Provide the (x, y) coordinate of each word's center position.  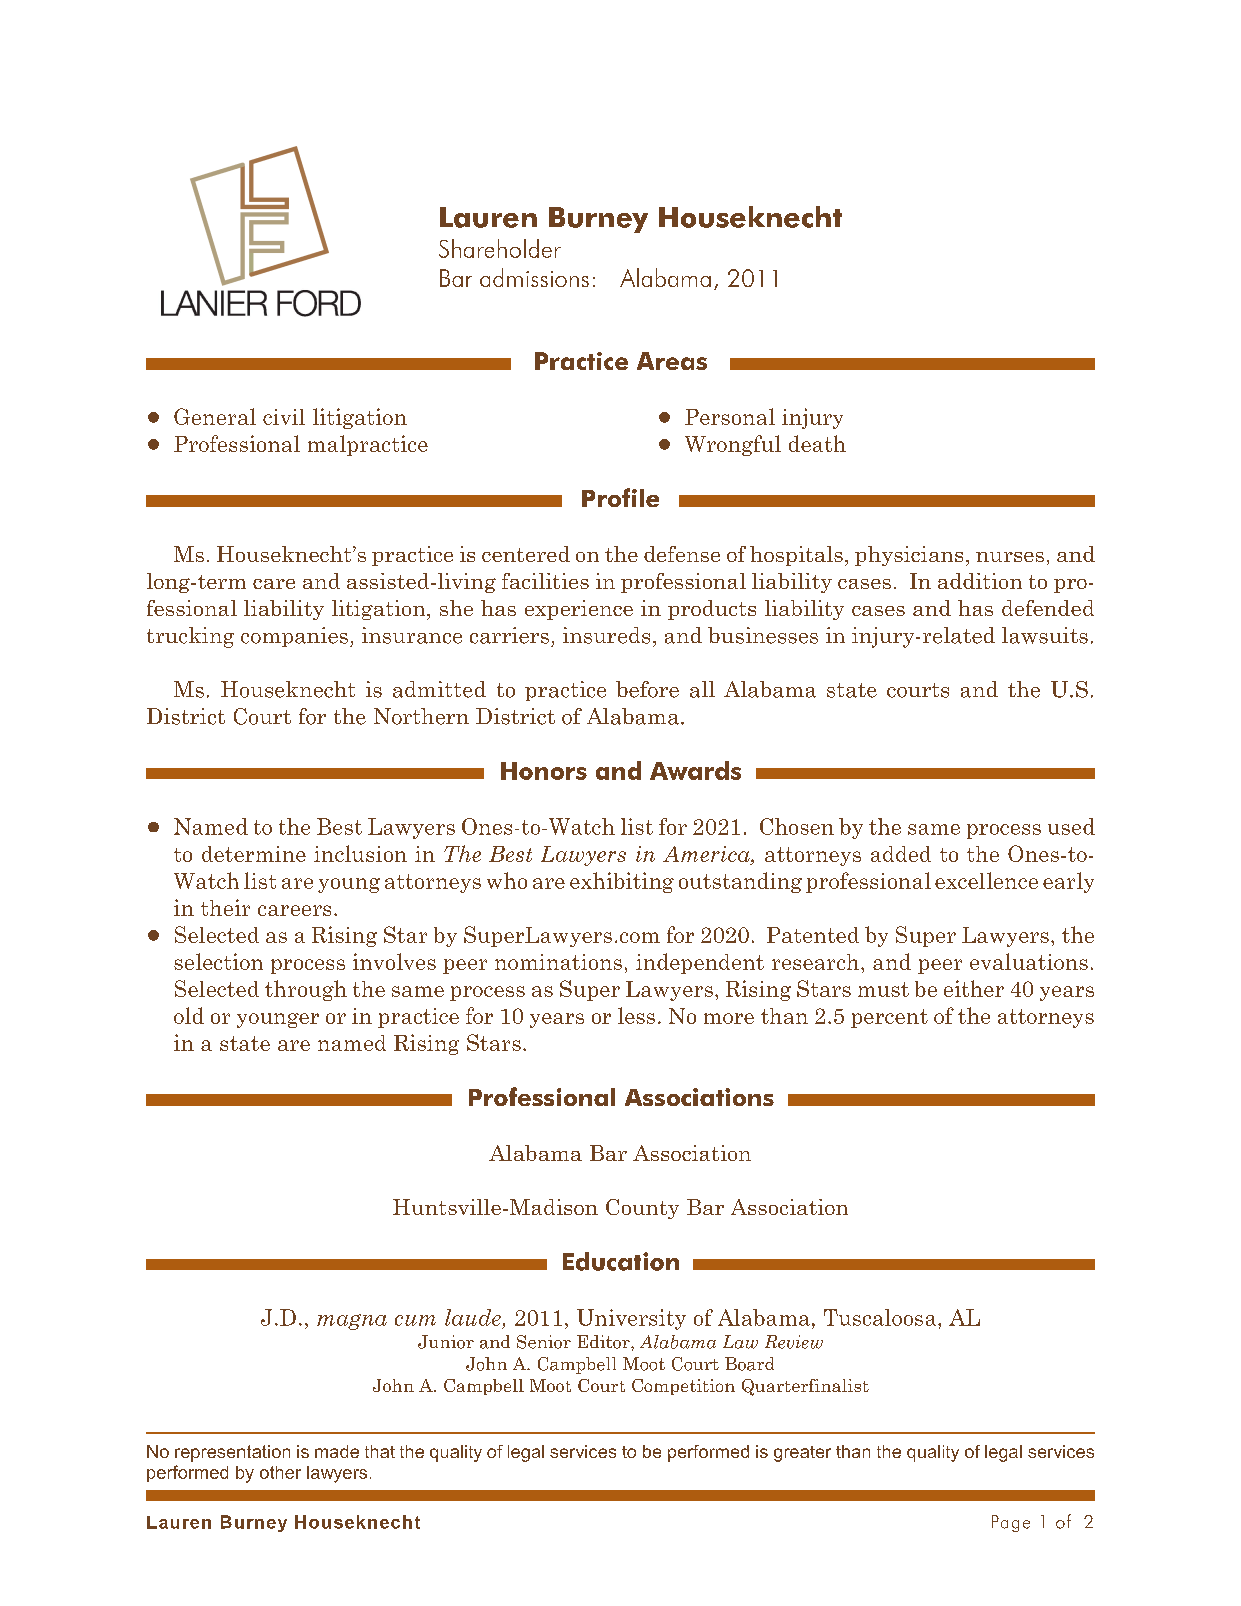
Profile (620, 497)
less (636, 1015)
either (974, 988)
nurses (1010, 557)
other (280, 1472)
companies (294, 637)
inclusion (360, 853)
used (1071, 826)
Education (621, 1261)
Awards (695, 770)
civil (284, 417)
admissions (534, 277)
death (817, 443)
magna (352, 1322)
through (306, 990)
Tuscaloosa (881, 1317)
